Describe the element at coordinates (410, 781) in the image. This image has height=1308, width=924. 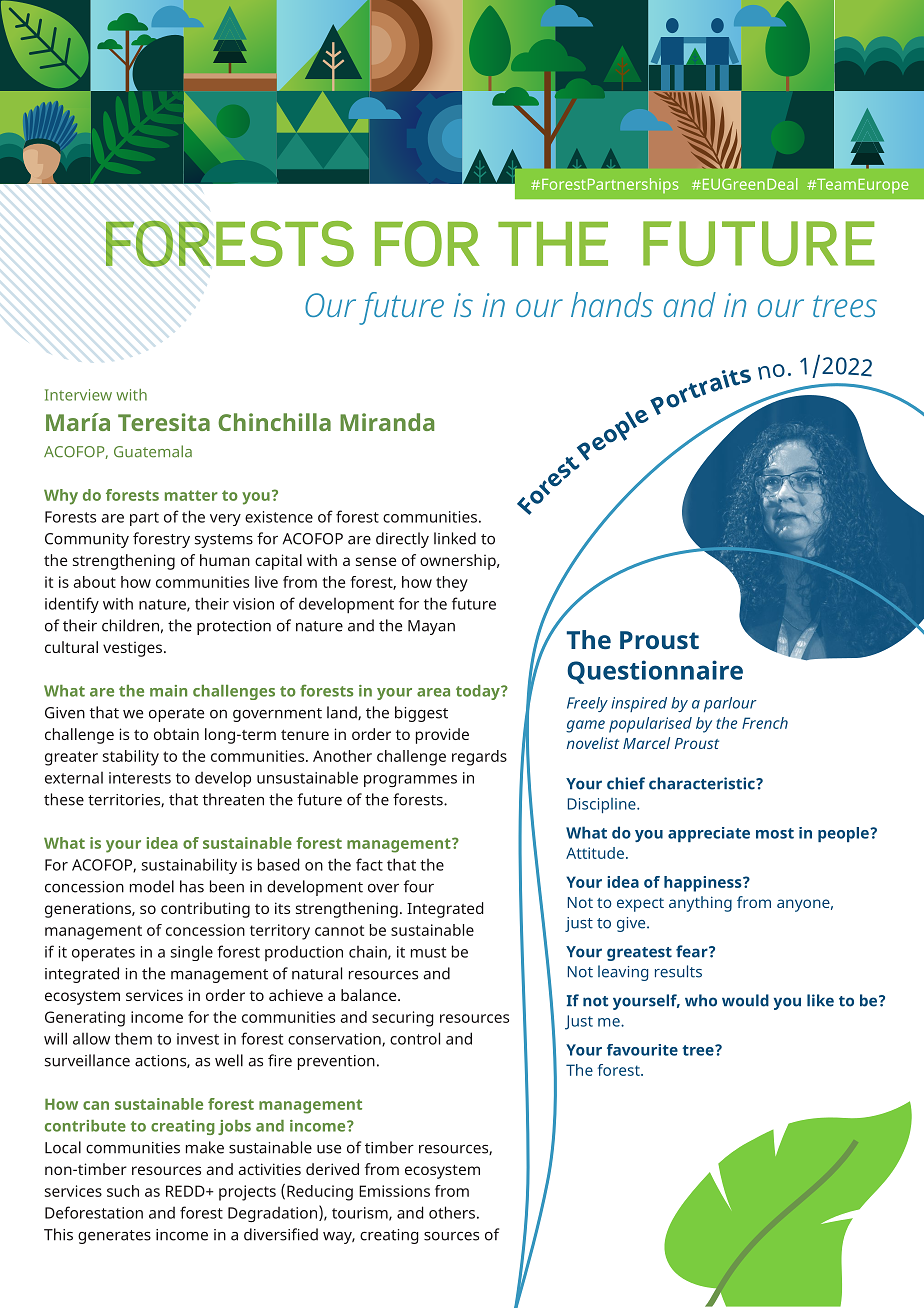
I see `programmes` at that location.
